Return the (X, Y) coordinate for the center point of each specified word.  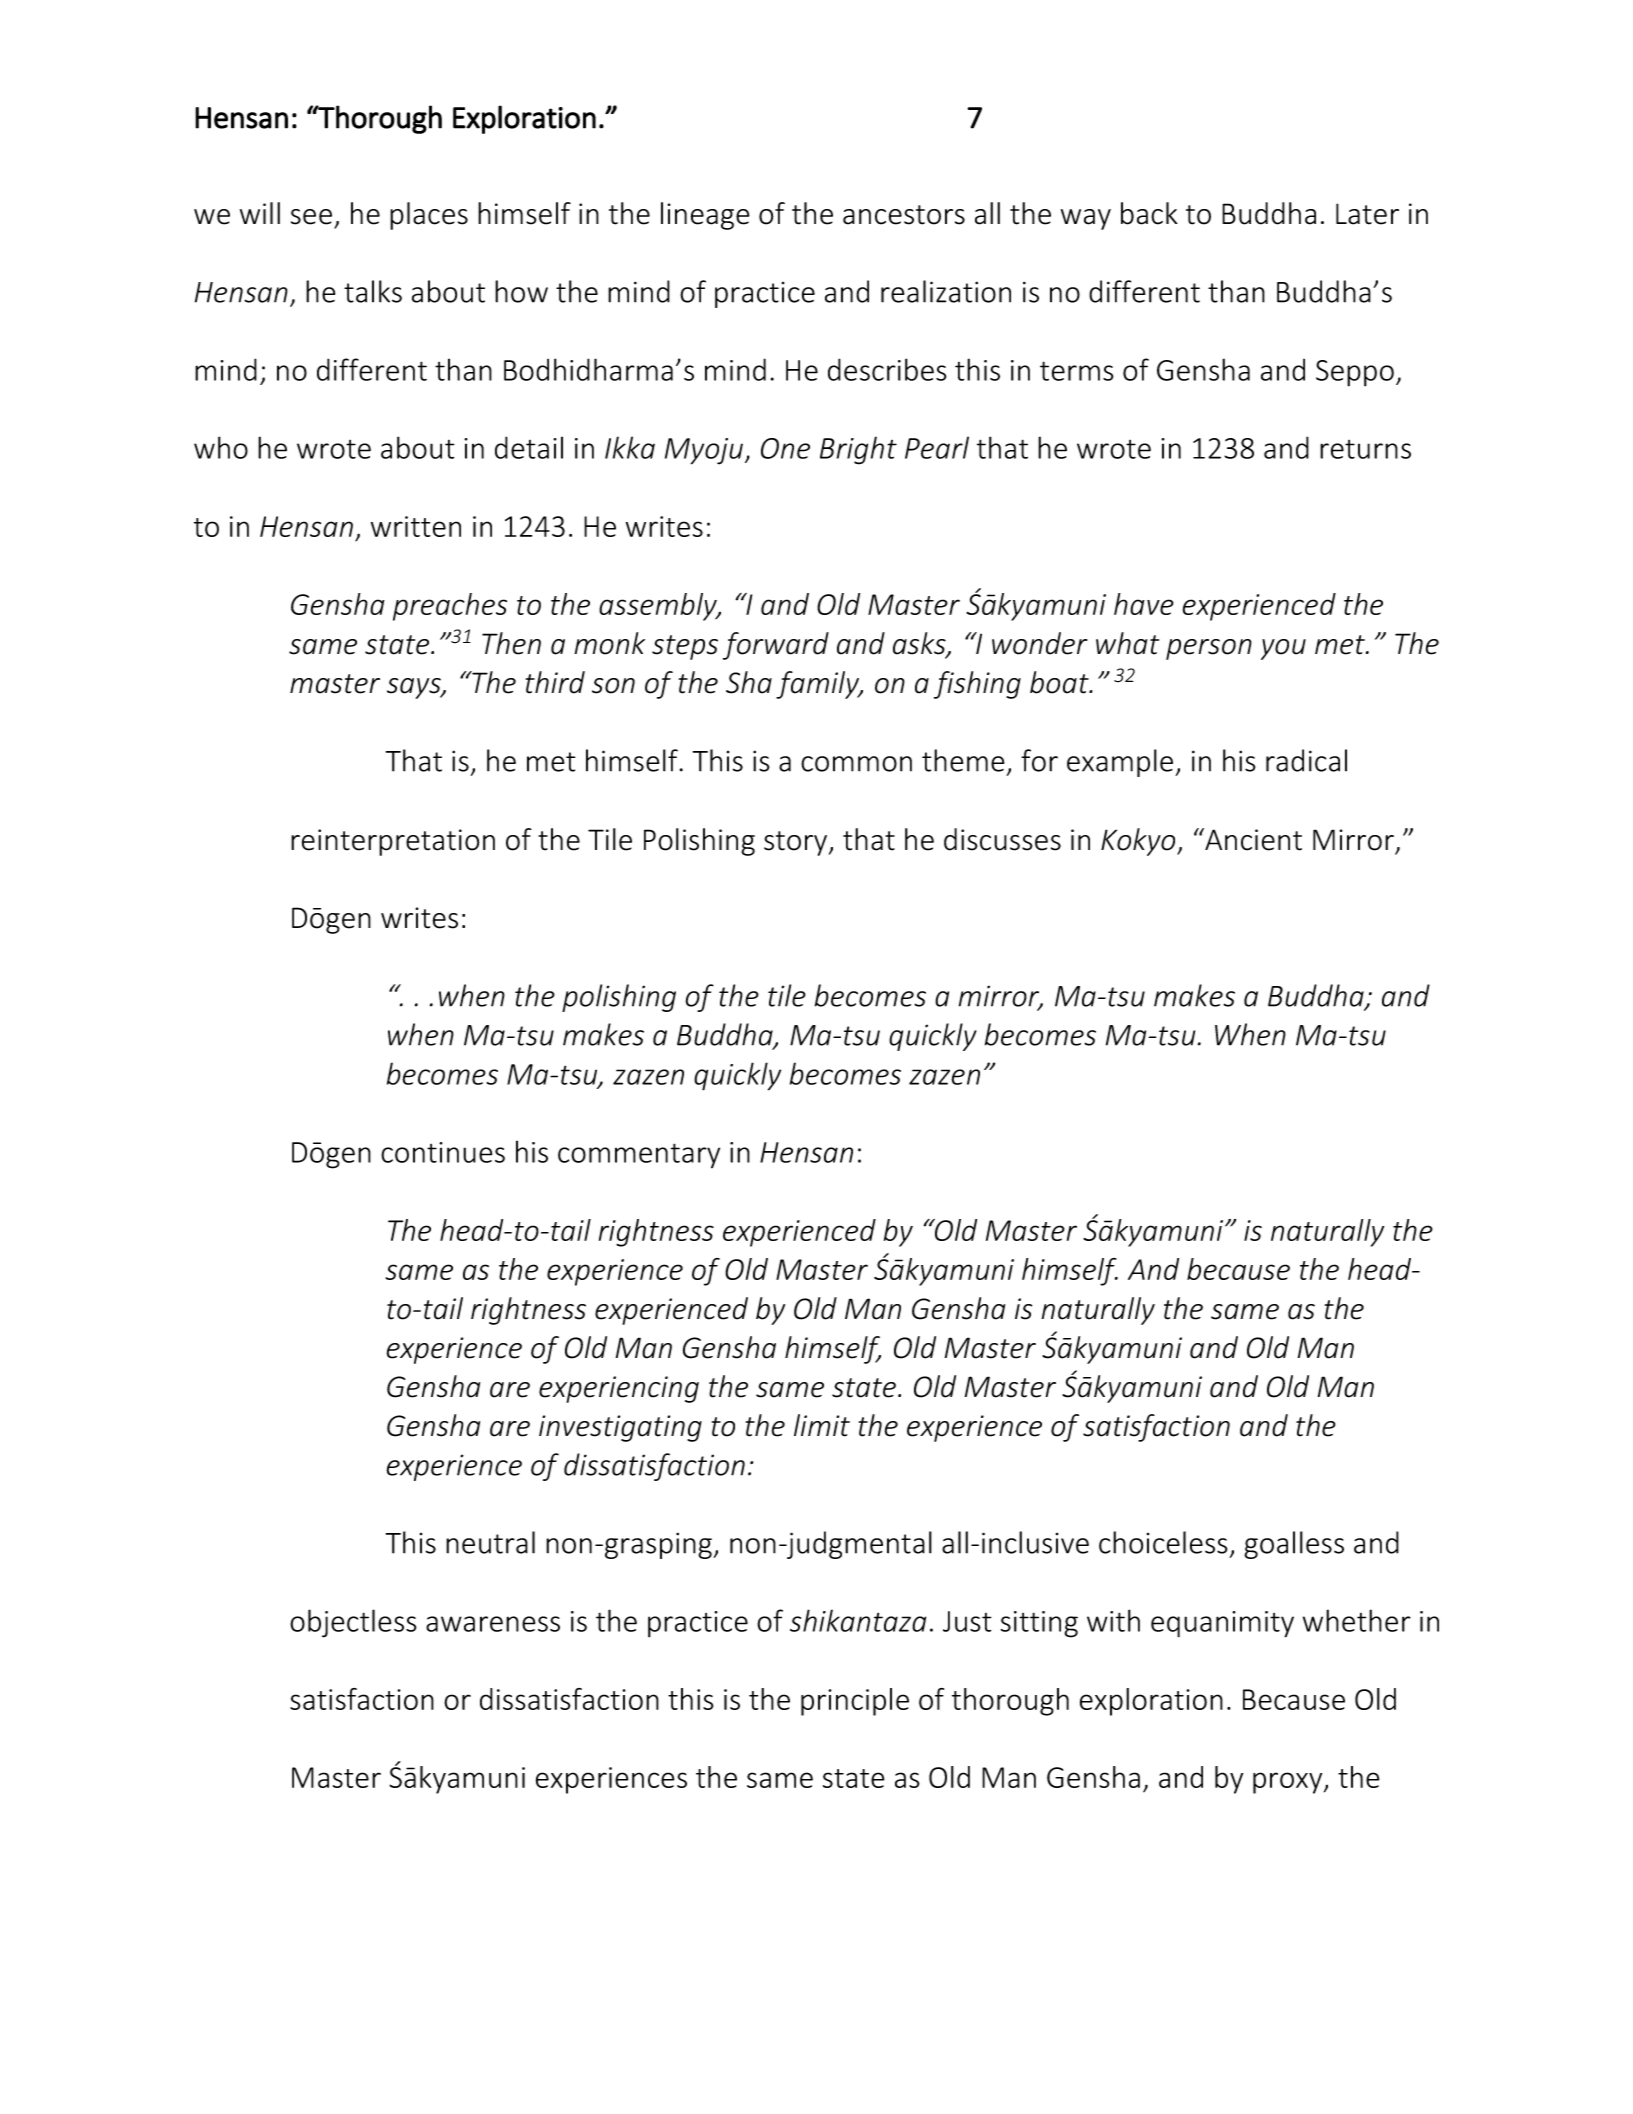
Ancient (1252, 839)
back (1149, 213)
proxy (1289, 1783)
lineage (705, 216)
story (797, 843)
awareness (493, 1624)
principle (855, 1702)
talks (373, 291)
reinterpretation (393, 842)
